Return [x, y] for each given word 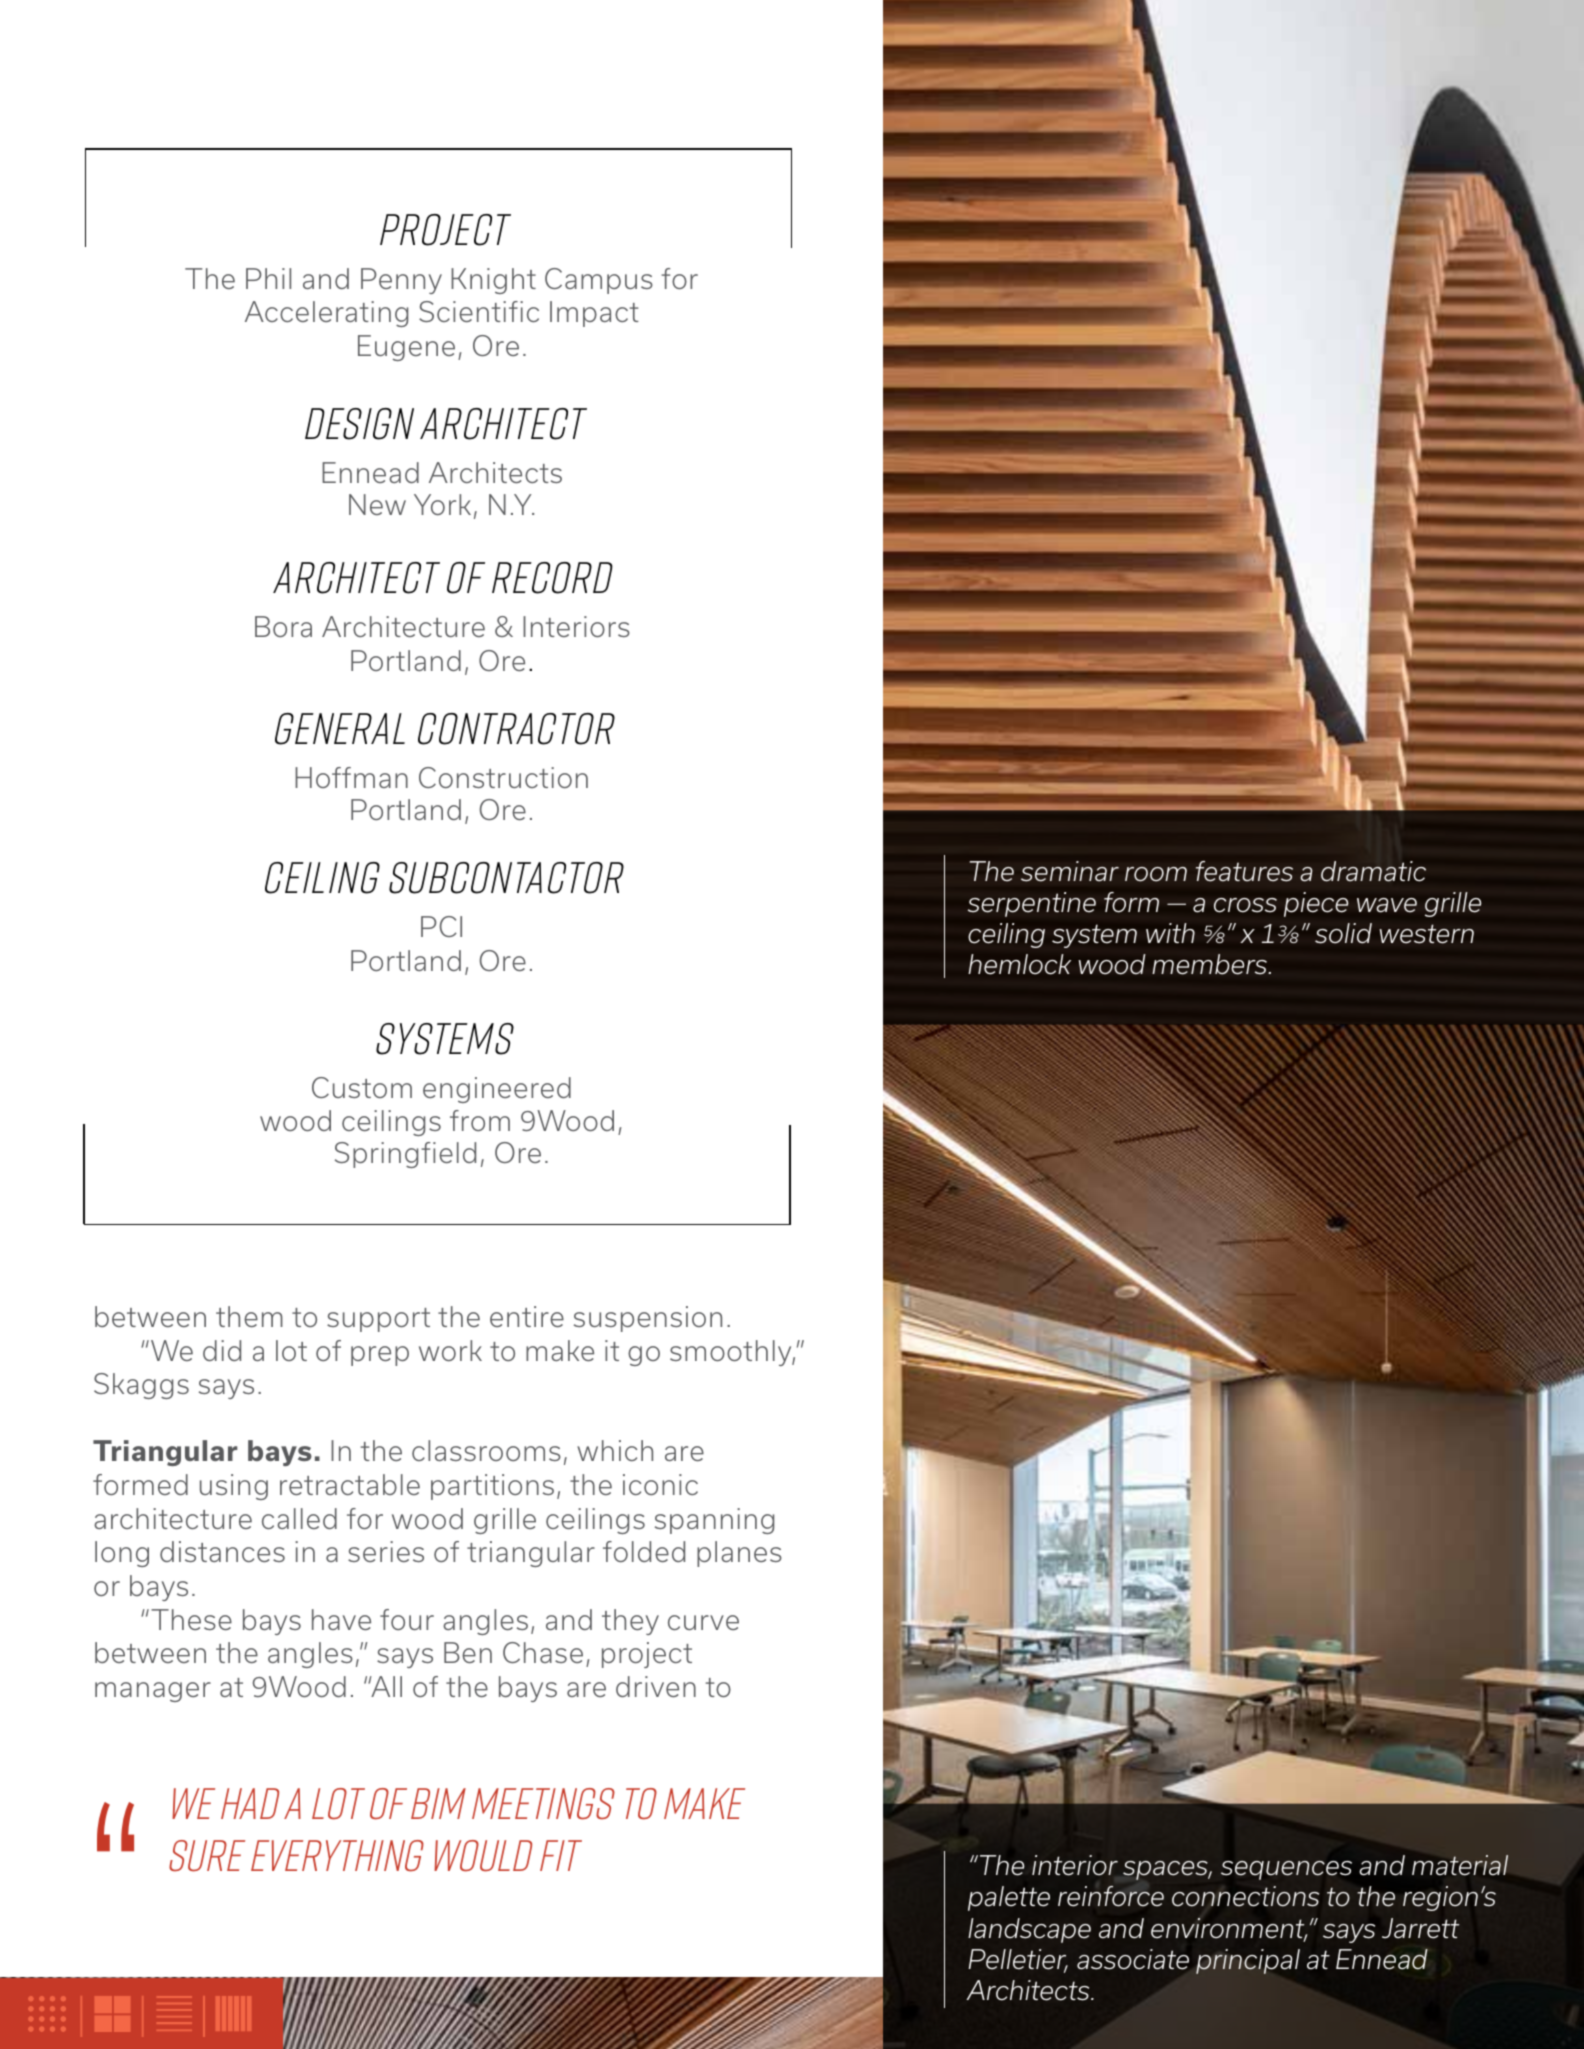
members [1211, 964]
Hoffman [351, 777]
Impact [594, 314]
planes [739, 1554]
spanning [714, 1521]
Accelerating [326, 314]
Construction [503, 777]
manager [153, 1692]
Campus [599, 281]
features [1244, 871]
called [299, 1518]
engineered [497, 1090]
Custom [362, 1087]
